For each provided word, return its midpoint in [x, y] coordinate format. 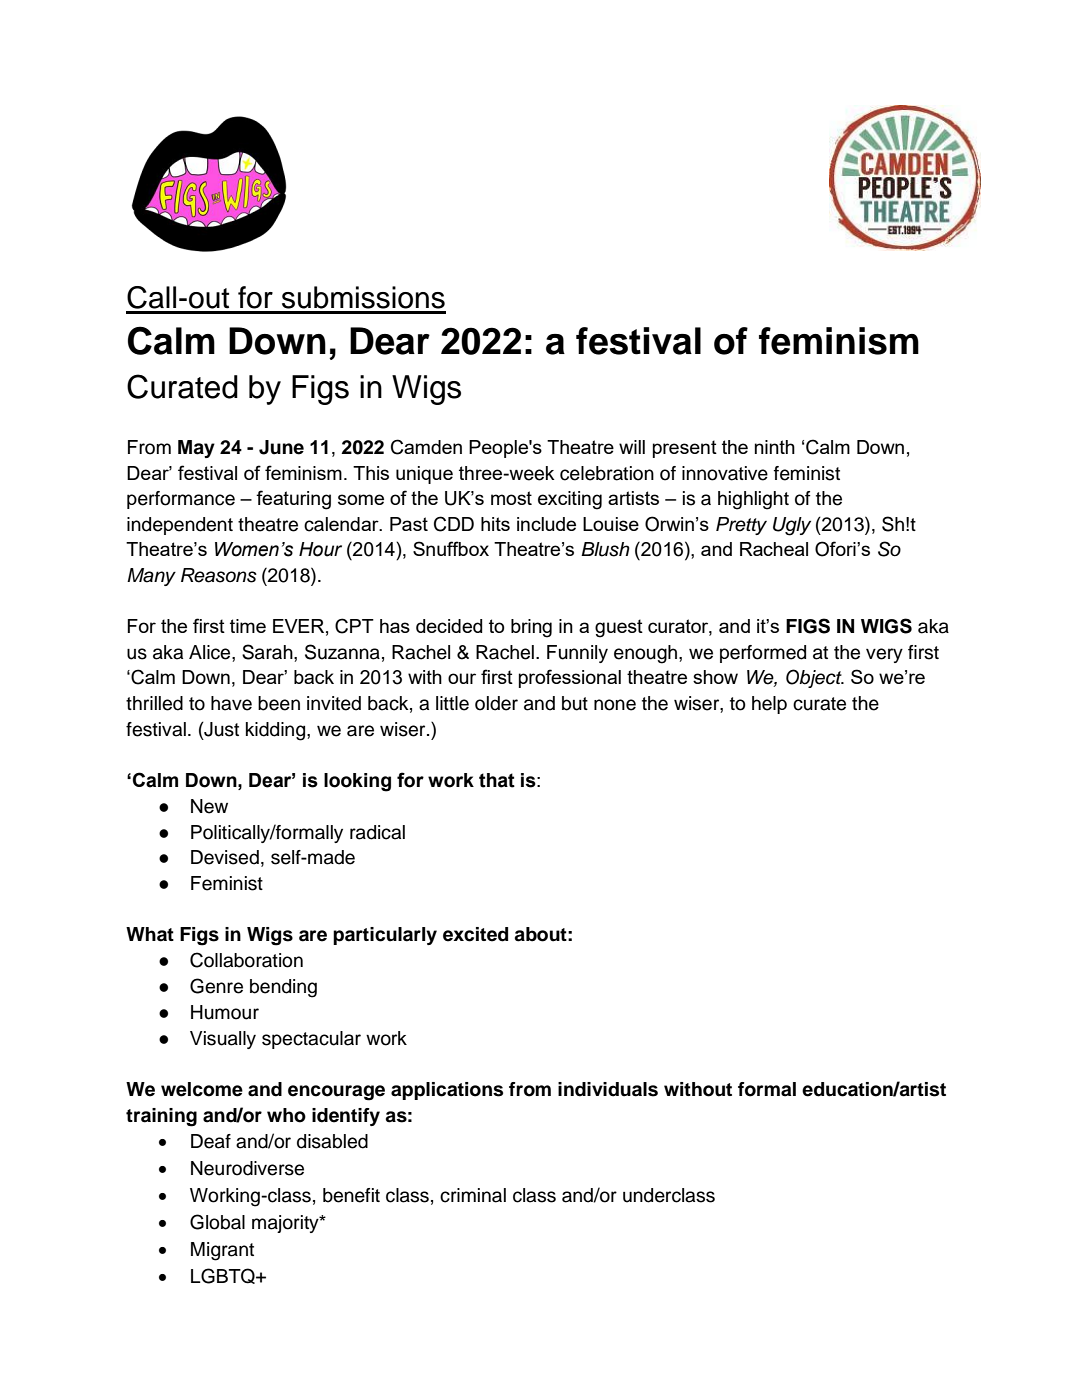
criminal [473, 1195]
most [511, 498]
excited [475, 934]
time [248, 626]
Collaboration [246, 960]
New [209, 806]
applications [447, 1091]
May [196, 449]
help [769, 705]
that [497, 780]
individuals [608, 1089]
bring [531, 628]
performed [763, 654]
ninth [775, 447]
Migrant [222, 1251]
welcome [202, 1089]
